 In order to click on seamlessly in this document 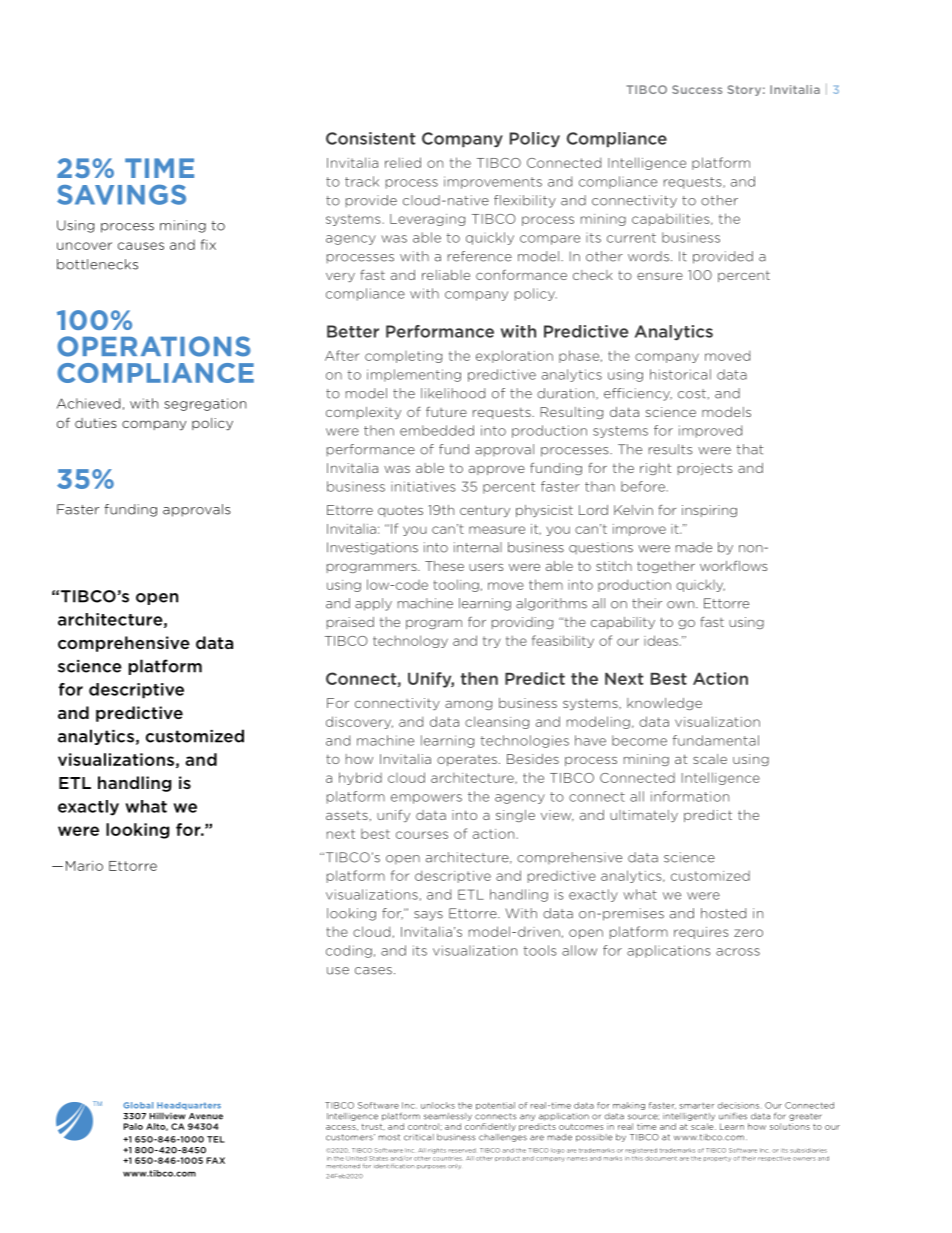, I will do `click(448, 1117)`.
